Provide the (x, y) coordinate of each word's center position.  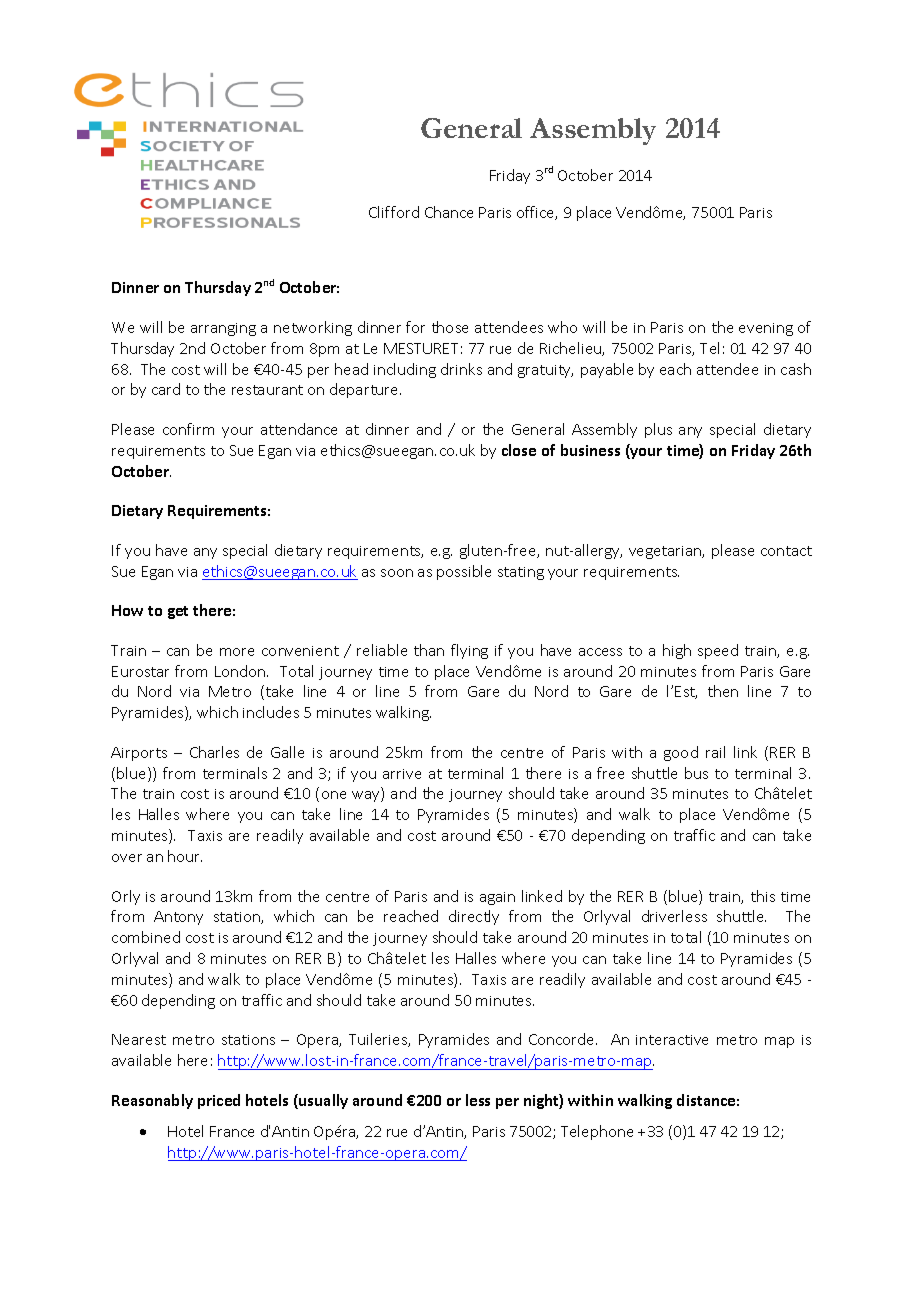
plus (658, 430)
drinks (461, 369)
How (127, 610)
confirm (188, 429)
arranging (223, 329)
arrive (402, 774)
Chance (449, 212)
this (763, 896)
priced (219, 1101)
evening (766, 329)
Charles (214, 752)
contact (786, 551)
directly (474, 917)
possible (464, 572)
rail (715, 752)
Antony (178, 918)
